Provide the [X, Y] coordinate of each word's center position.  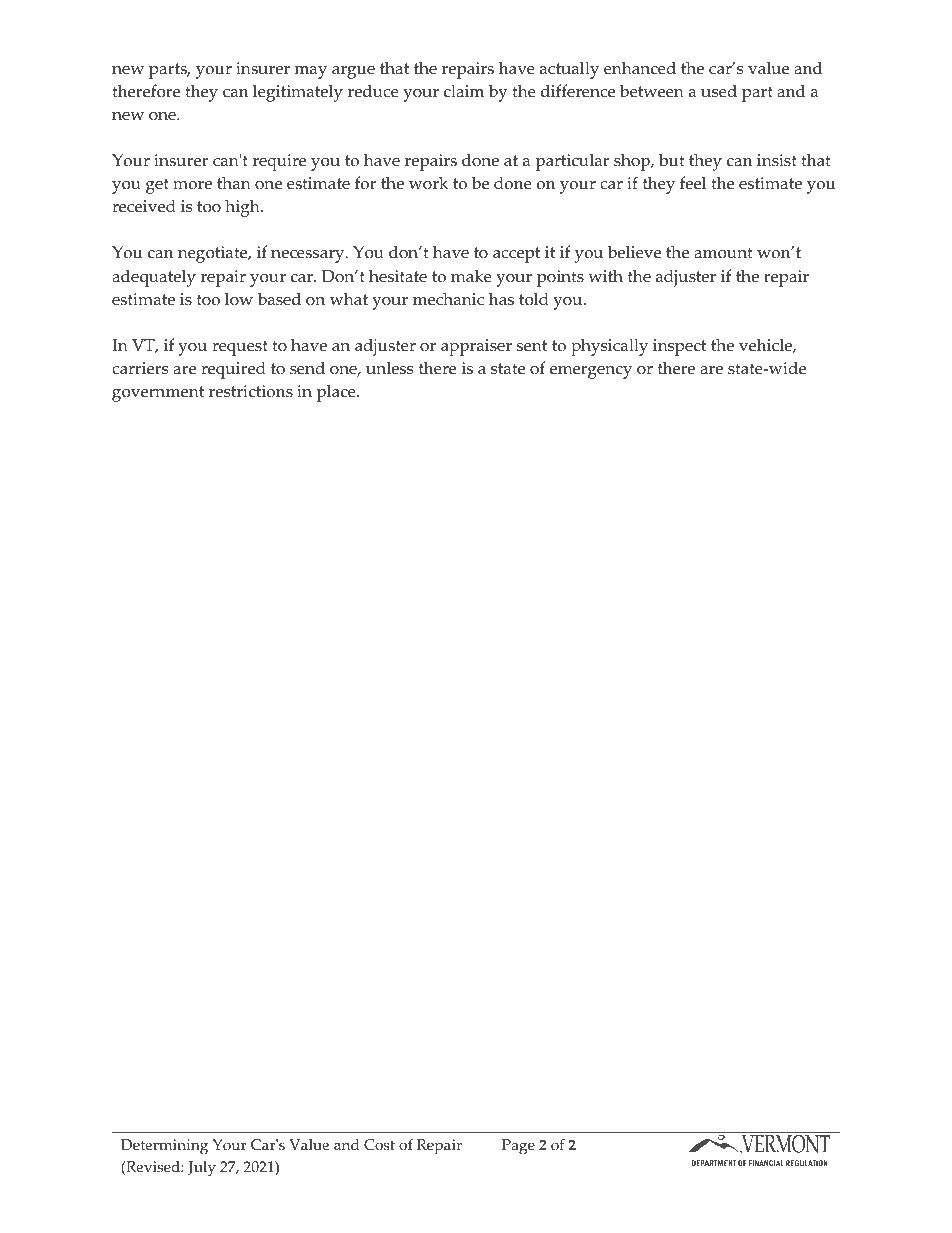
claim [464, 91]
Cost [379, 1145]
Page [518, 1147]
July [202, 1169]
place [337, 393]
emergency [591, 372]
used [719, 91]
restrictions [251, 391]
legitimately [298, 93]
